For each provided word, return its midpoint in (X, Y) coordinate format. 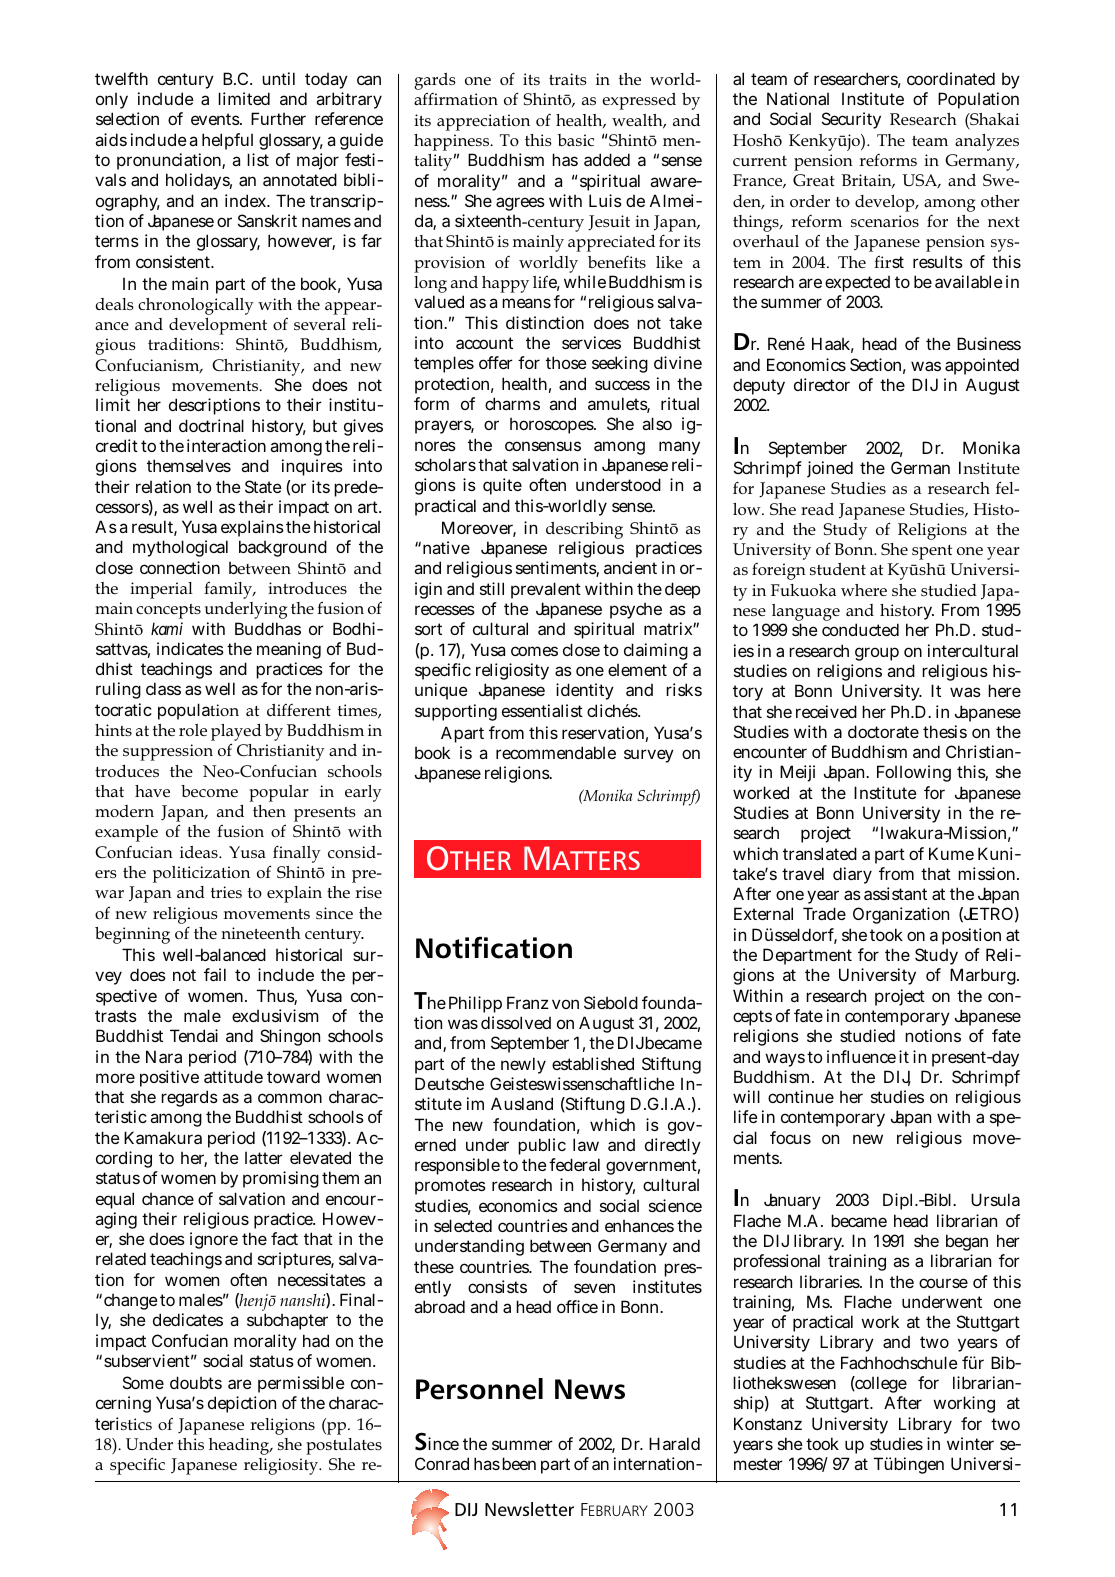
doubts (196, 1382)
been (519, 1463)
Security (851, 120)
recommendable (556, 752)
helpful (227, 141)
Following (914, 773)
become (209, 791)
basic (576, 140)
